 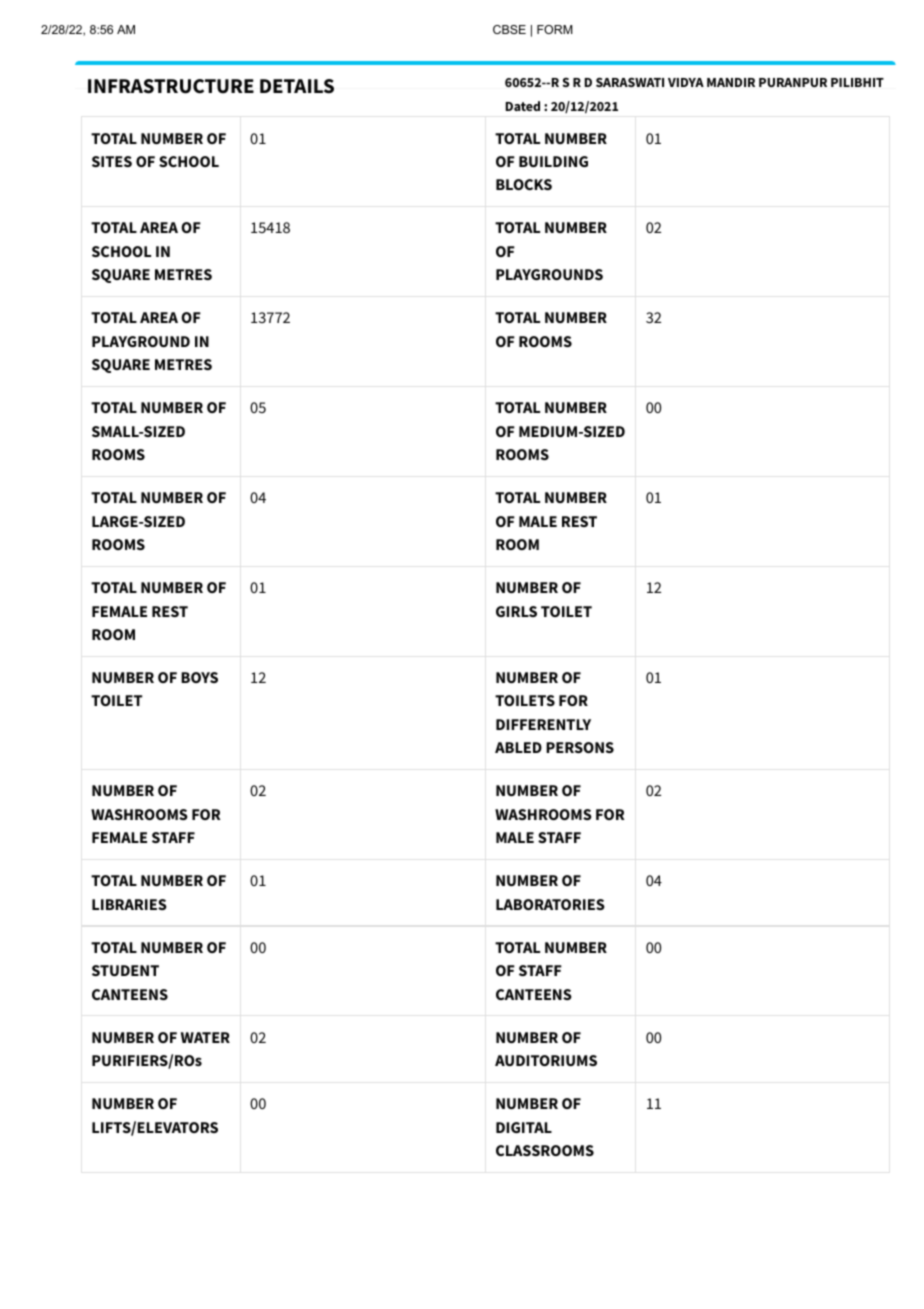 I want to click on INFRASTRUCTURE, so click(x=171, y=86).
